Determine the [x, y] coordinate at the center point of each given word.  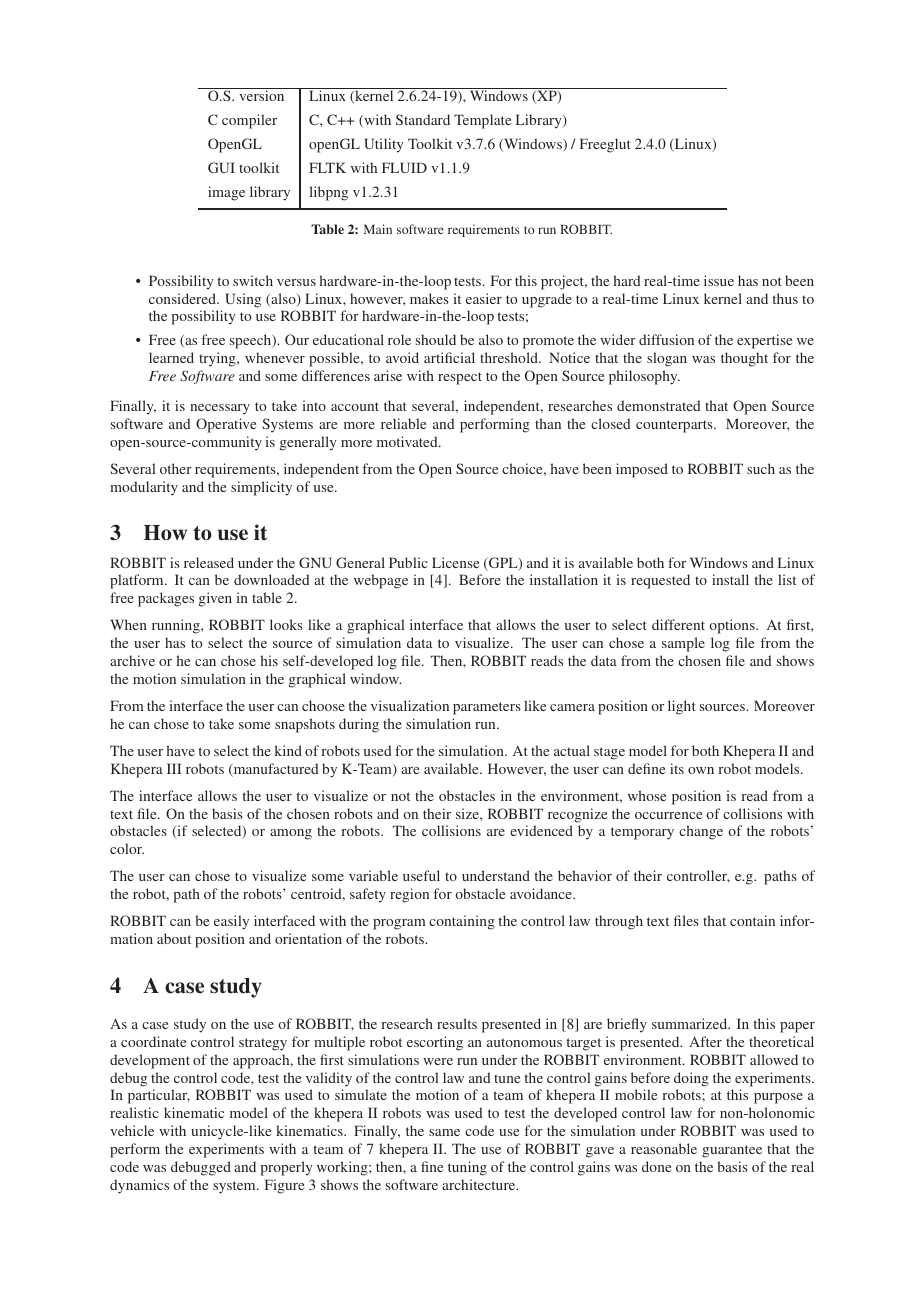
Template [482, 121]
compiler [249, 121]
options [733, 626]
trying [218, 359]
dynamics [139, 1186]
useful [421, 875]
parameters [487, 708]
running [177, 626]
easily [231, 922]
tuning [467, 1168]
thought [744, 359]
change [701, 832]
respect [460, 378]
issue [719, 280]
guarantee [732, 1151]
